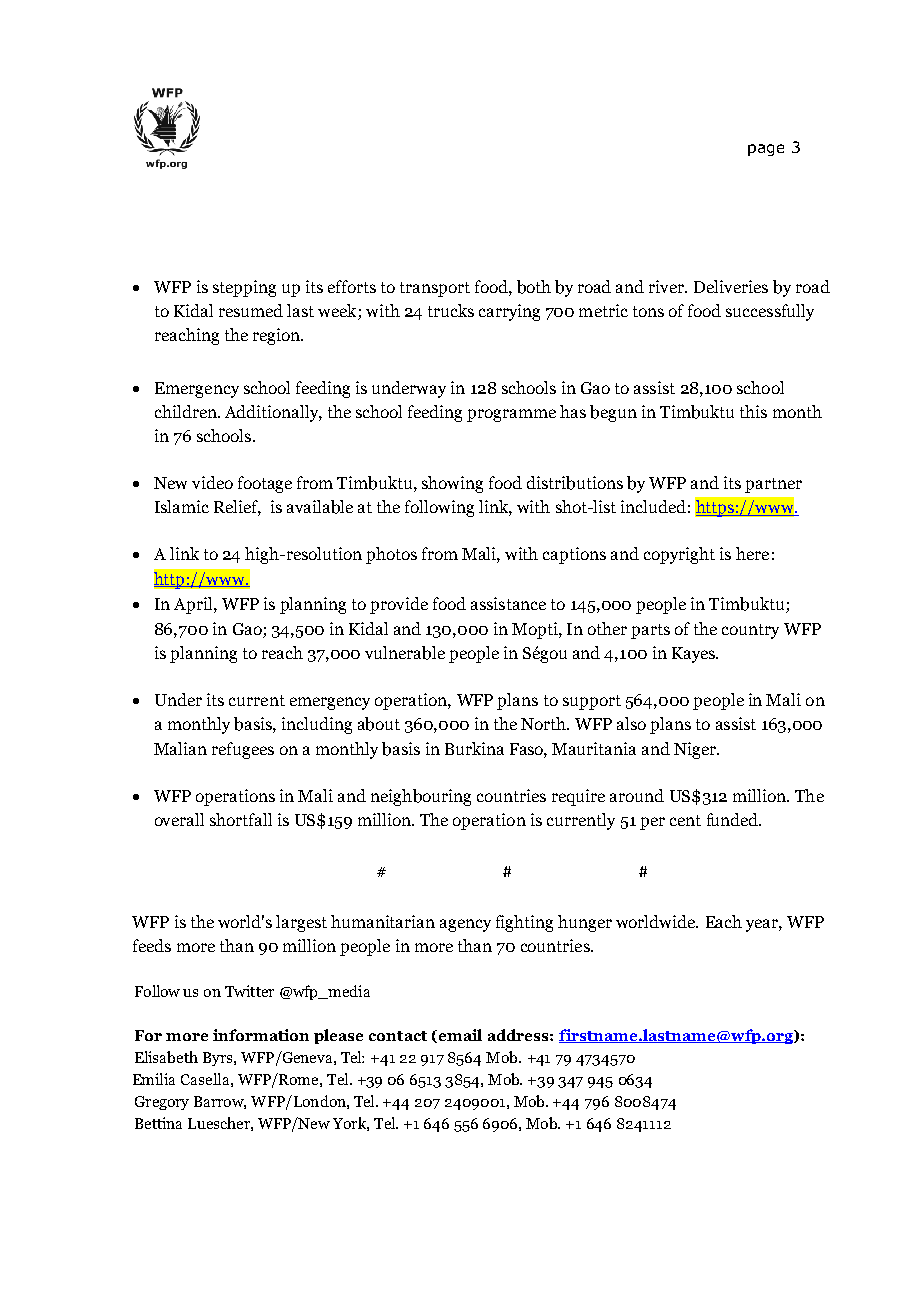  What do you see at coordinates (511, 415) in the screenshot?
I see `programme` at bounding box center [511, 415].
